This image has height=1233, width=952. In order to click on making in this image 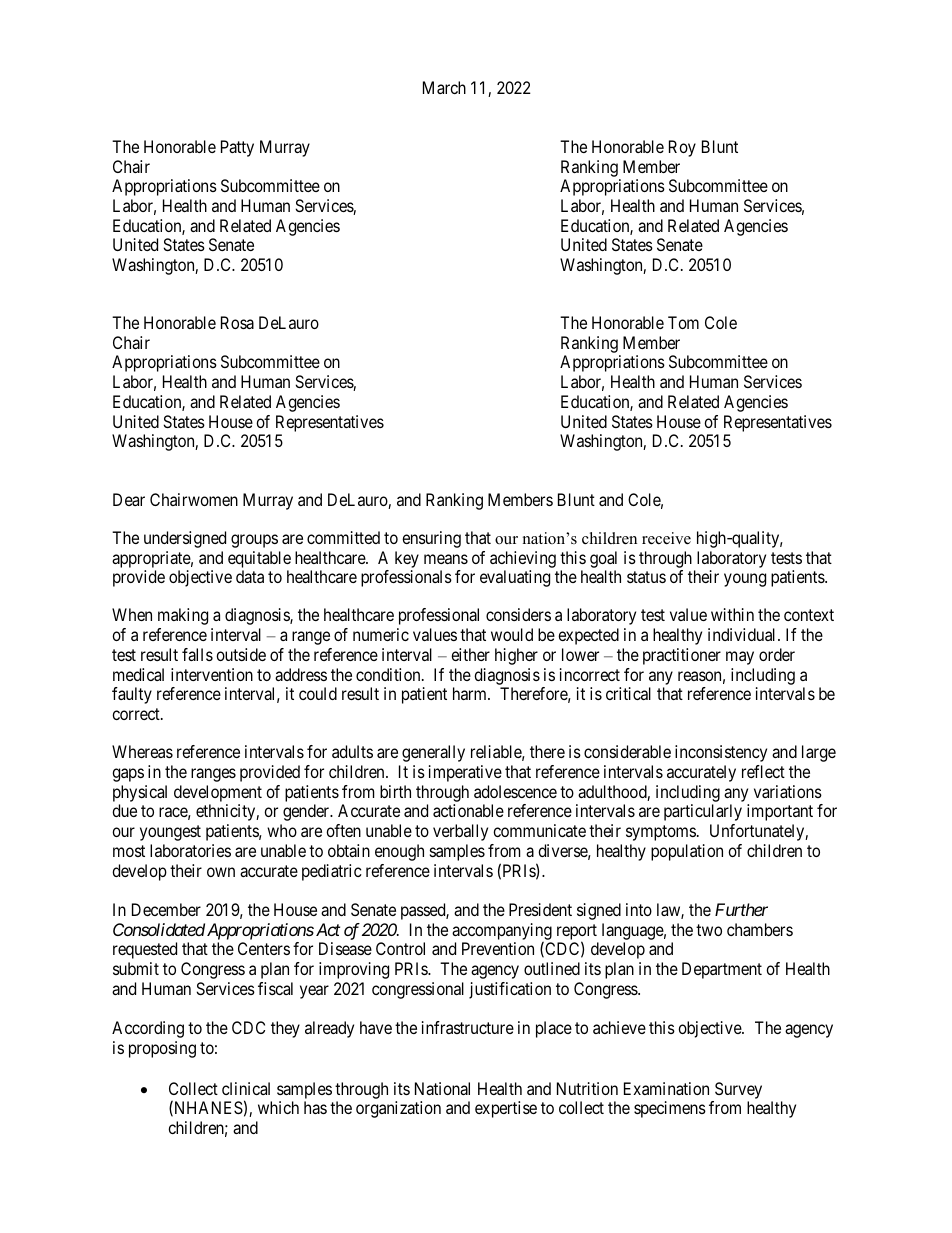, I will do `click(183, 616)`.
